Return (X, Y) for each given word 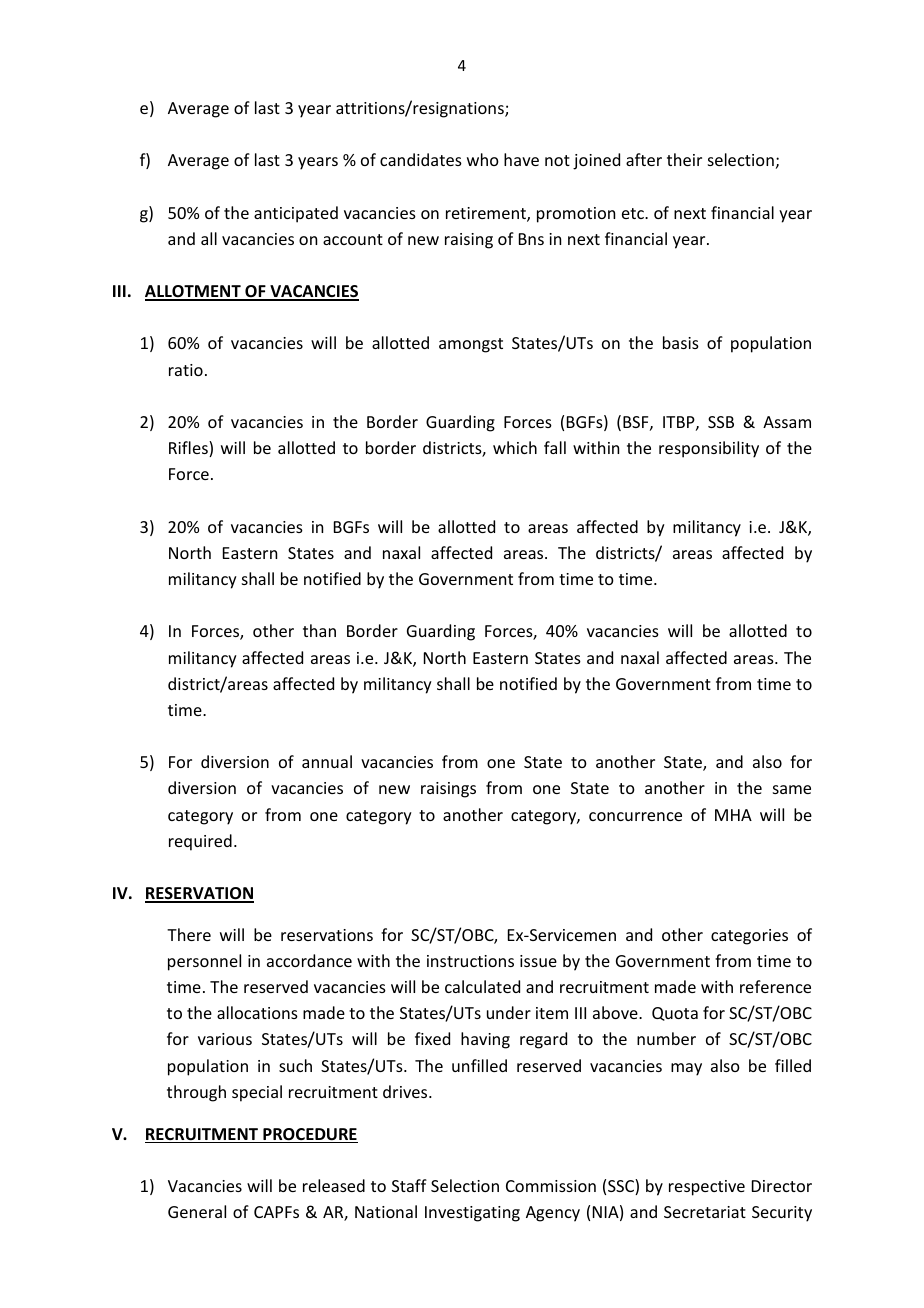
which (515, 447)
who (483, 159)
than (319, 630)
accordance (309, 960)
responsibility (709, 449)
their (684, 159)
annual (327, 761)
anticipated (296, 214)
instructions (470, 961)
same (792, 789)
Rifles (189, 449)
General (197, 1211)
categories (749, 937)
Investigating (472, 1214)
